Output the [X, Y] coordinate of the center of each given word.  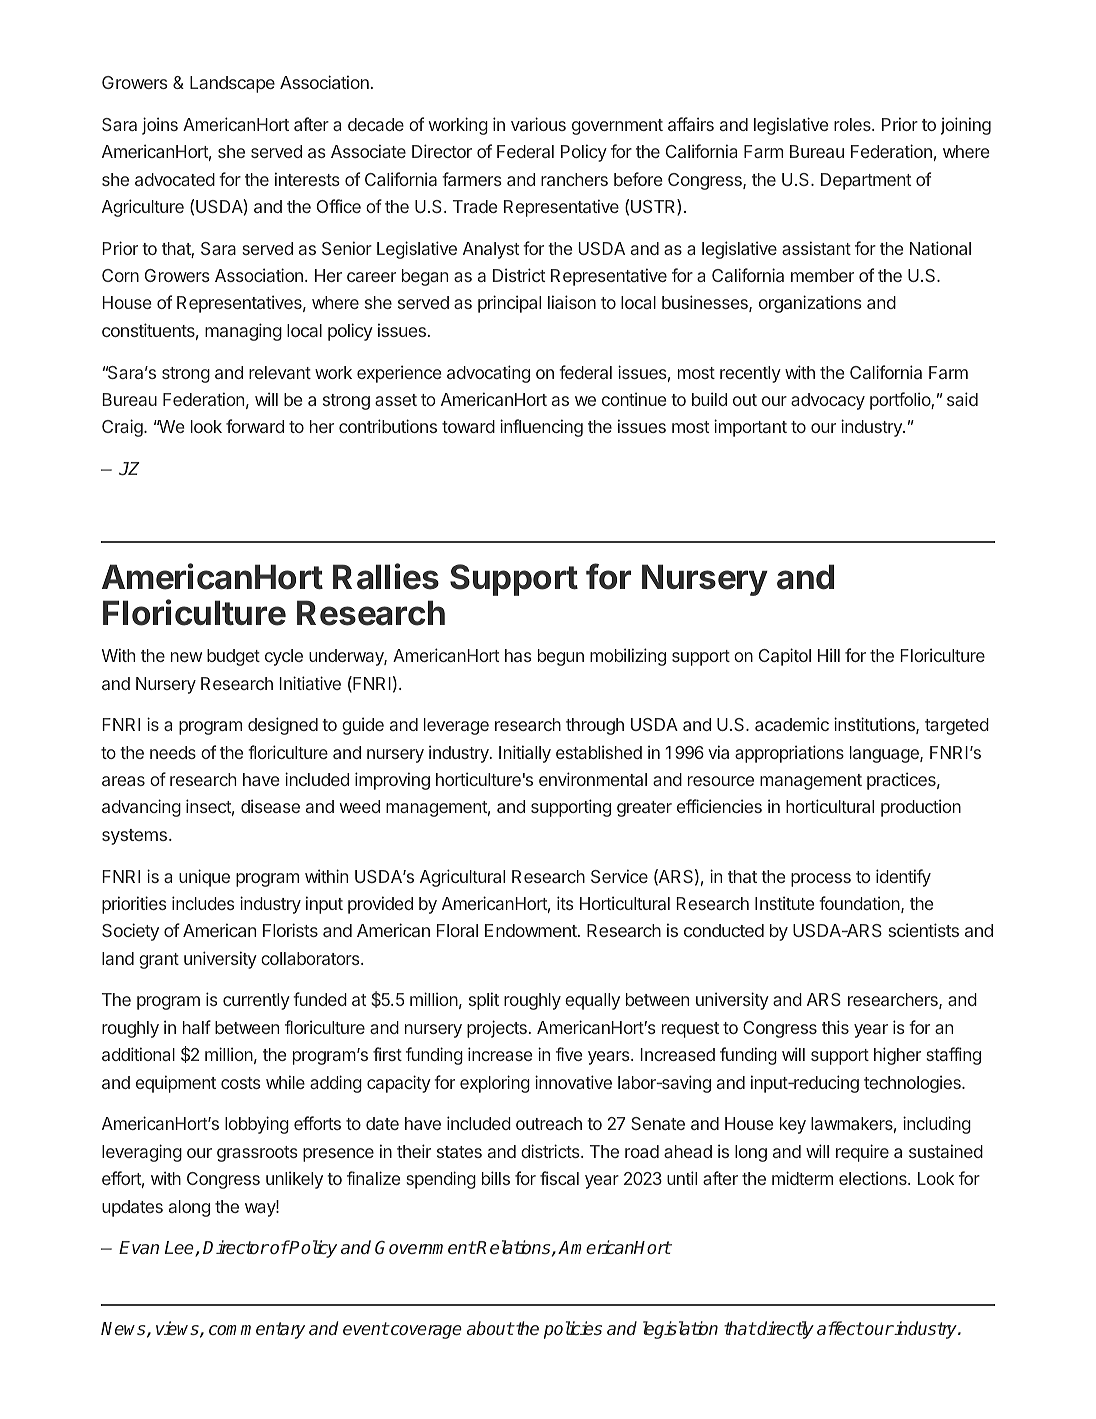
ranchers [574, 179]
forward [255, 426]
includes [203, 903]
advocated [175, 179]
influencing [541, 428]
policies [573, 1330]
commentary [257, 1330]
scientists [924, 930]
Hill [829, 655]
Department [866, 181]
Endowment [532, 930]
